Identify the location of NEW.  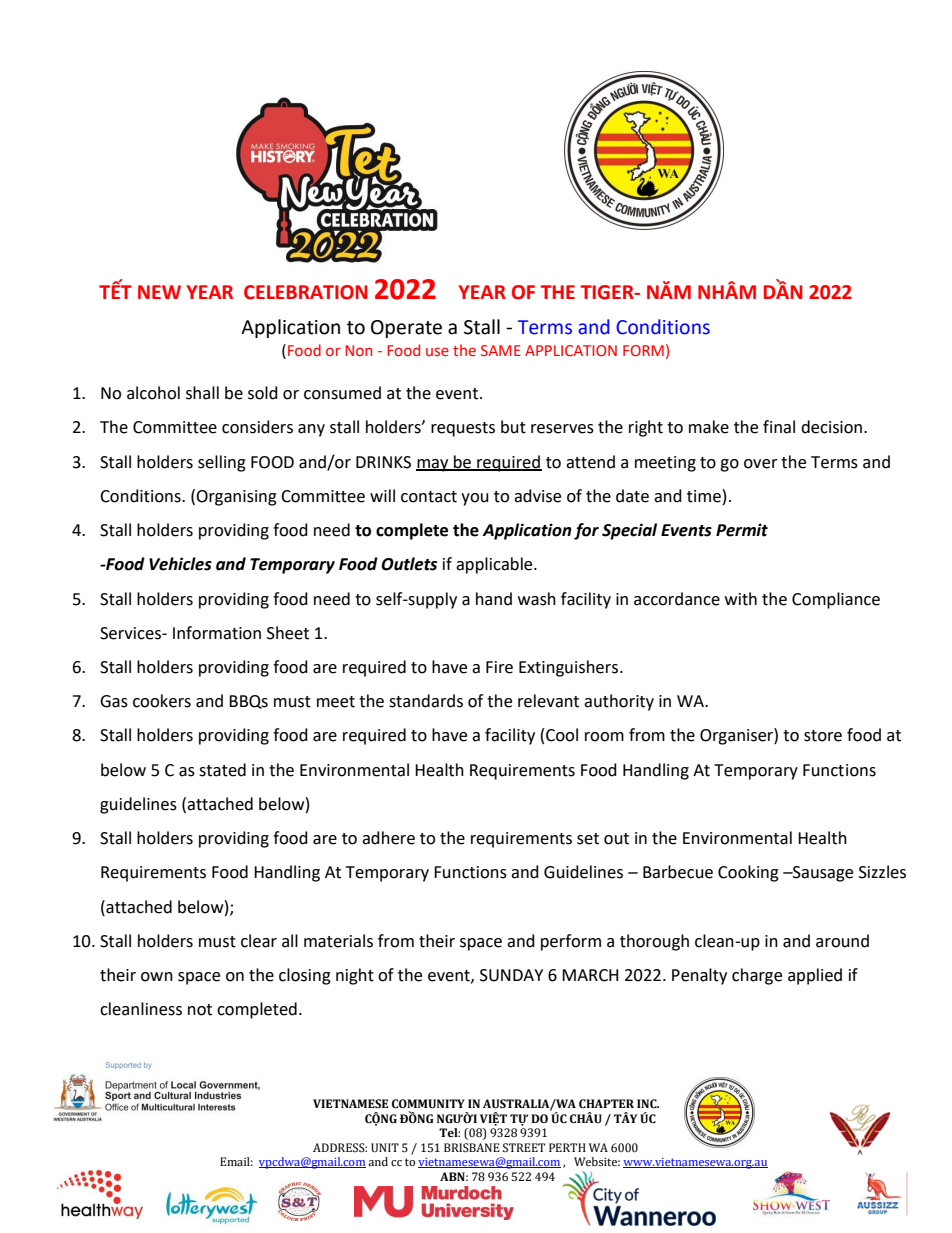
(159, 292).
